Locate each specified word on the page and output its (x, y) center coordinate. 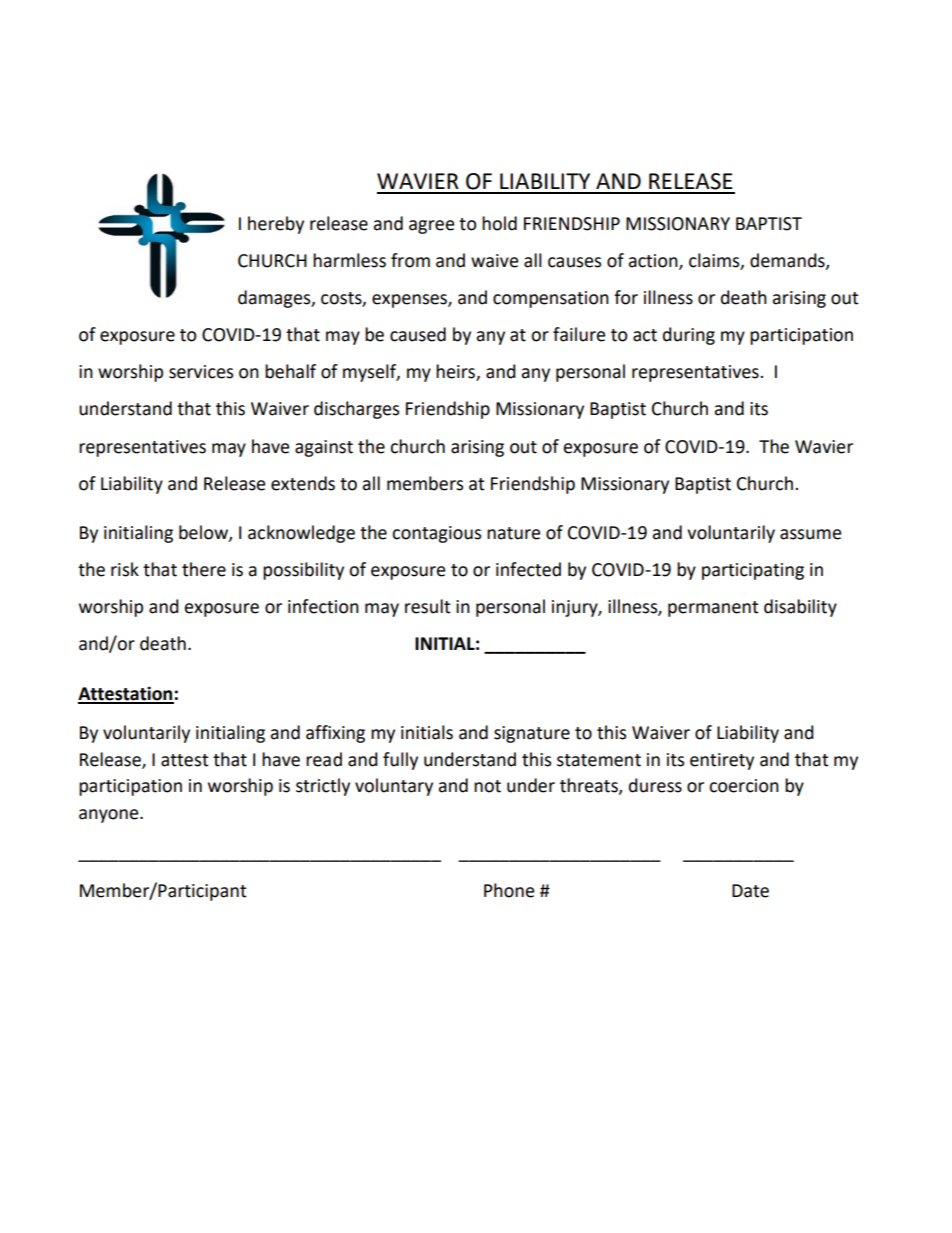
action (654, 262)
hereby (276, 225)
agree (431, 227)
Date (750, 891)
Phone (509, 890)
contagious (436, 534)
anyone (110, 816)
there (204, 569)
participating (753, 571)
